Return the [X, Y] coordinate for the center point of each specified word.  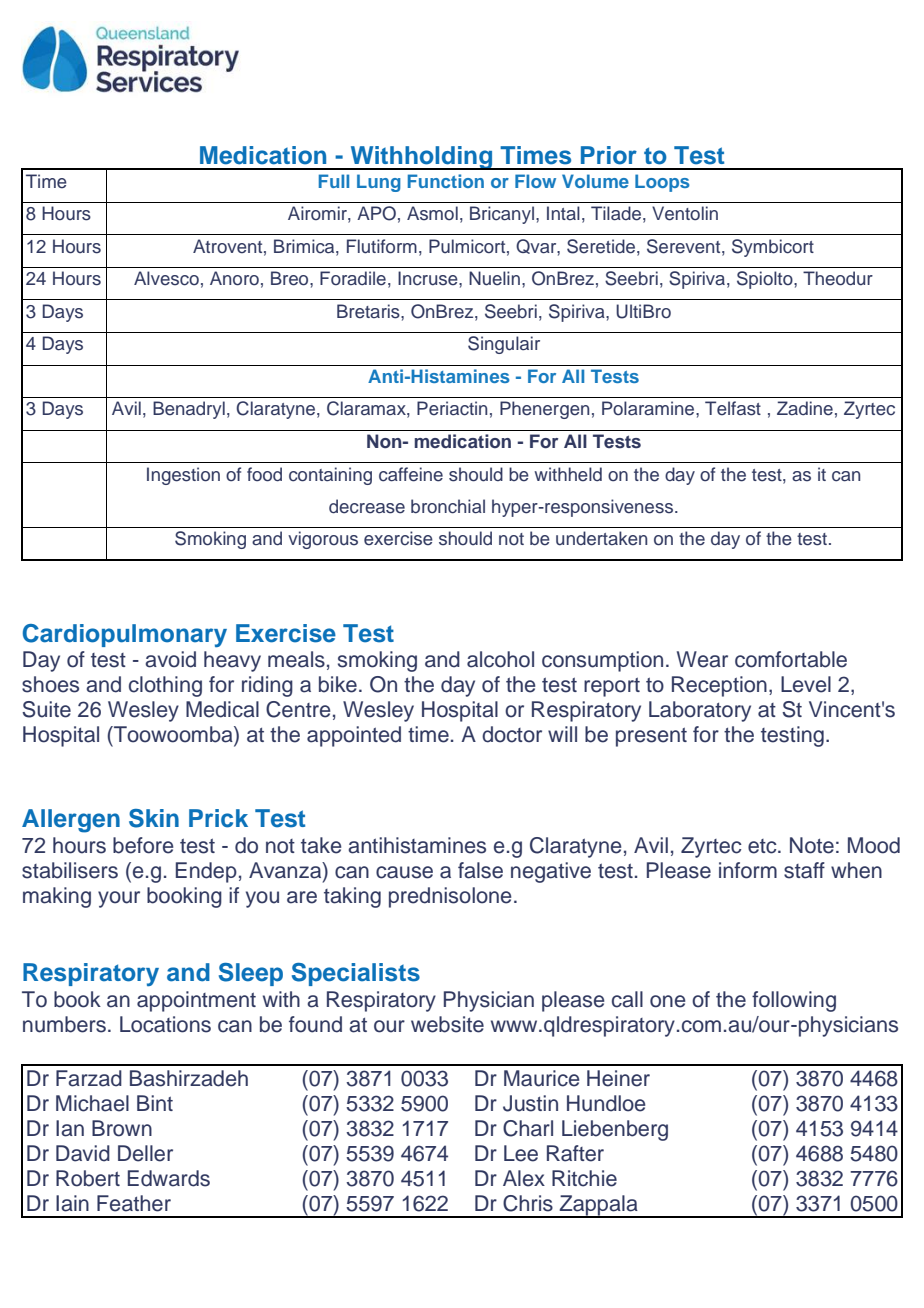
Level [806, 684]
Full [334, 181]
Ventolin [685, 213]
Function [446, 181]
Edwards [169, 1178]
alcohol [500, 659]
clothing [165, 686]
